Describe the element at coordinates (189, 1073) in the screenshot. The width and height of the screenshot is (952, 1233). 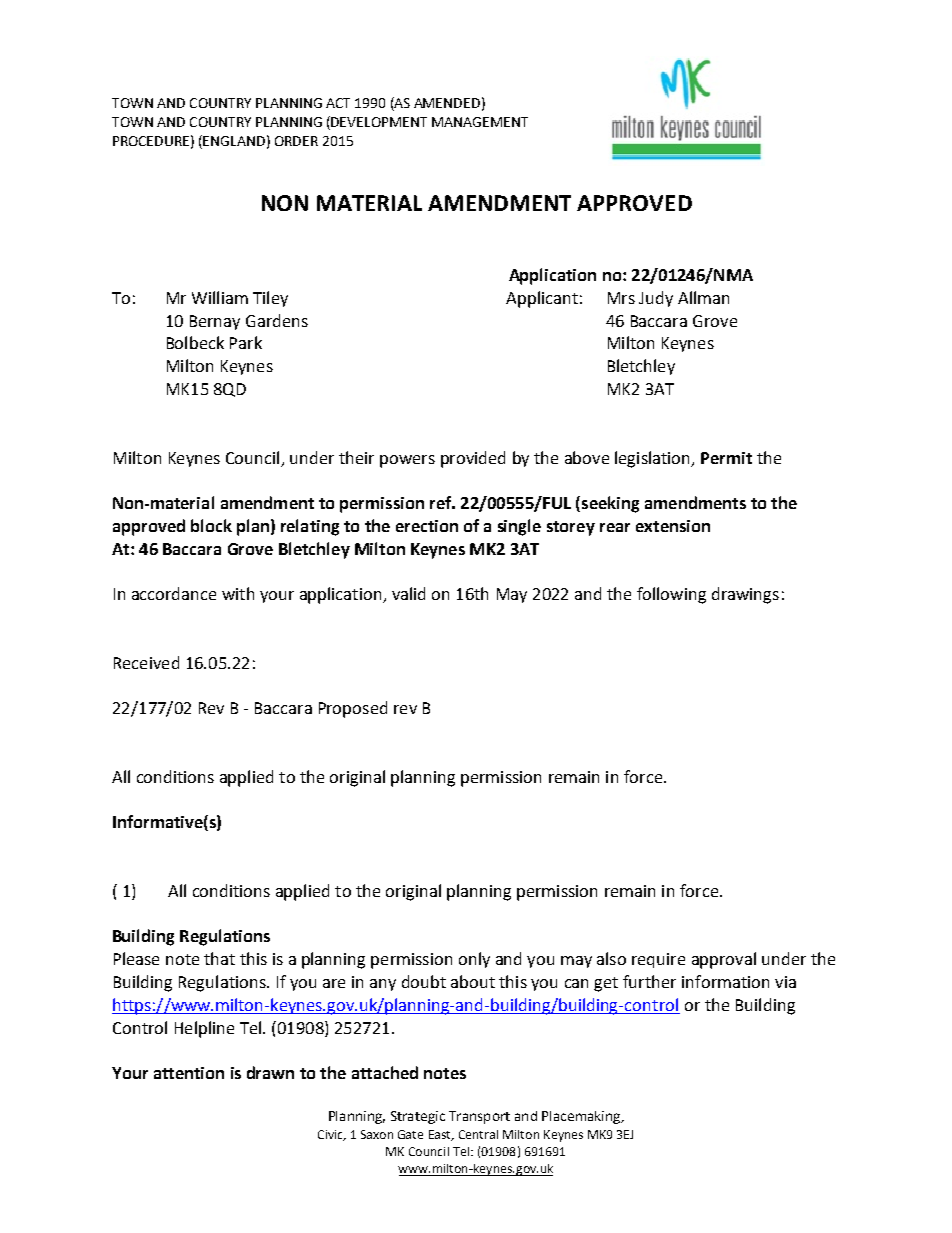
I see `attention` at that location.
